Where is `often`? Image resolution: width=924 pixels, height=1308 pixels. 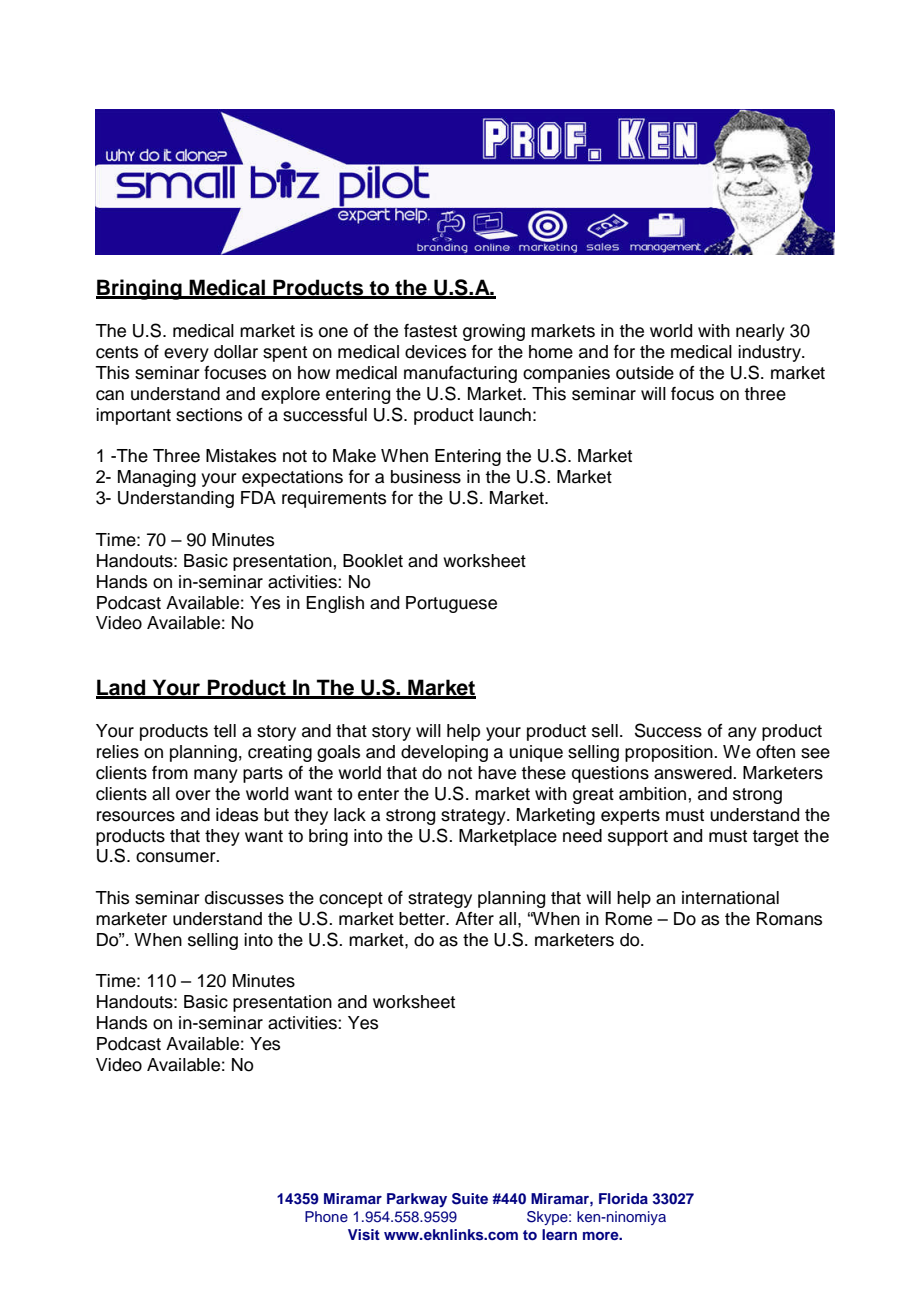
often is located at coordinates (775, 752).
